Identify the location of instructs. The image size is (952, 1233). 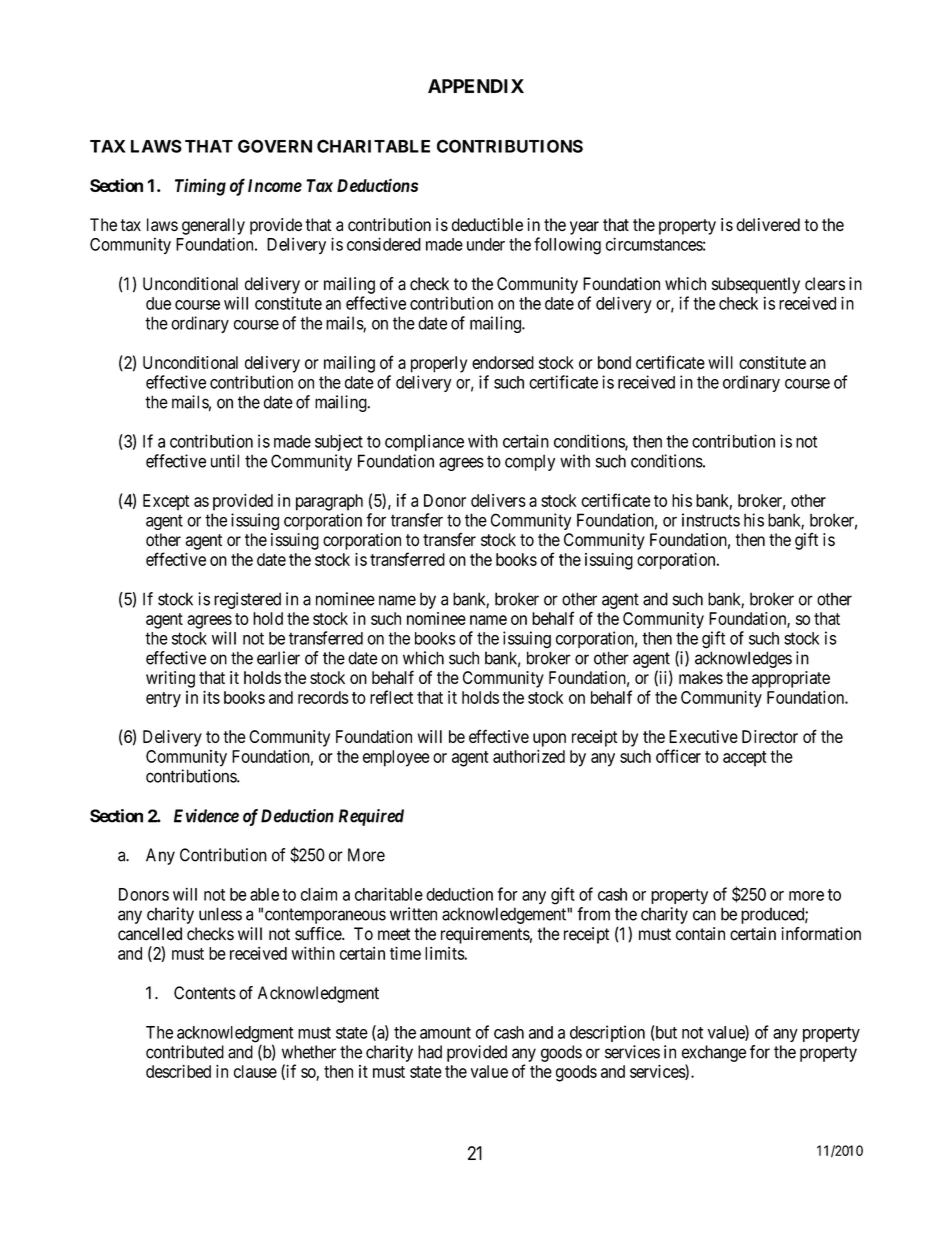
(711, 520).
